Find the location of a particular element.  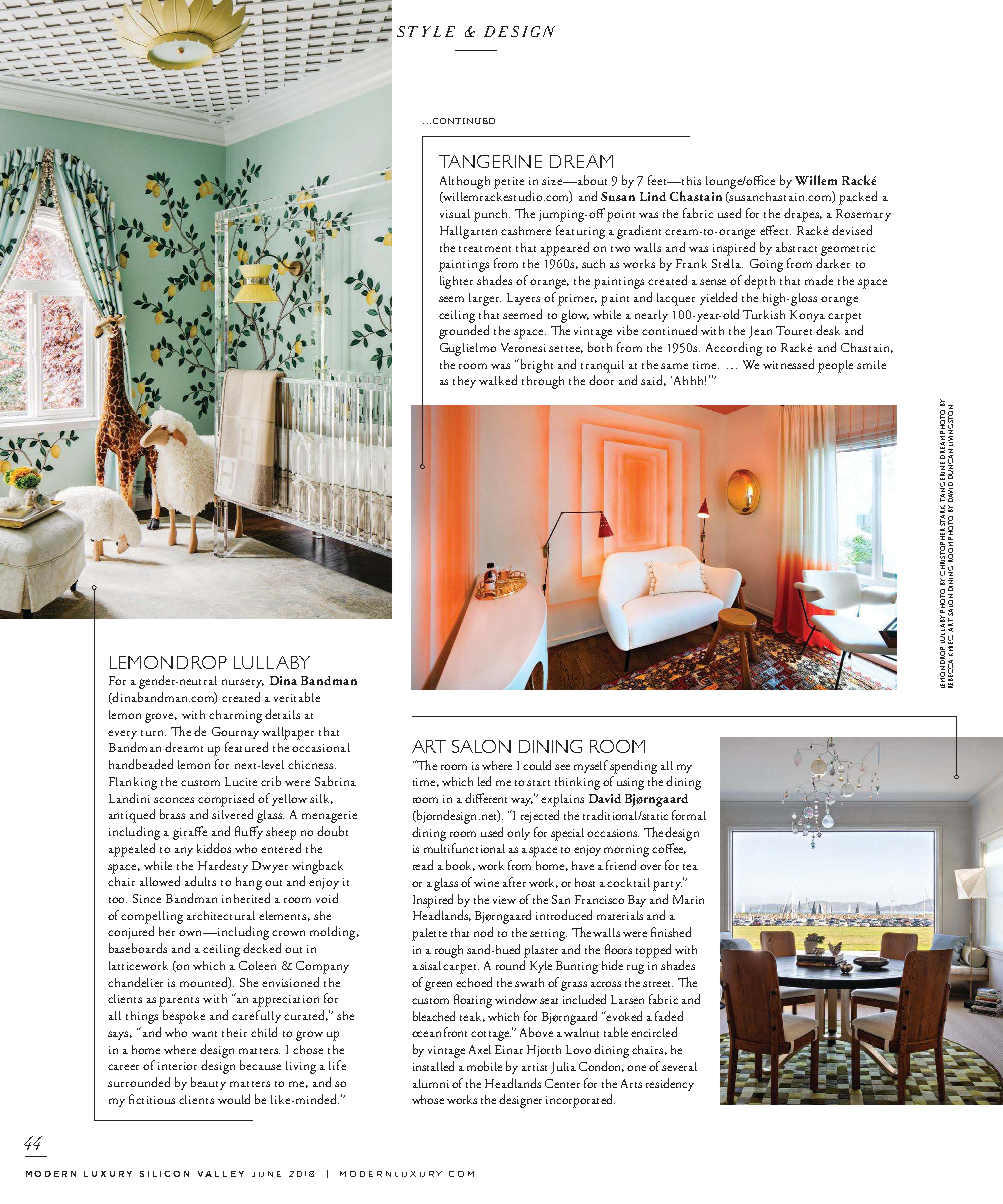

witnessed is located at coordinates (788, 364).
